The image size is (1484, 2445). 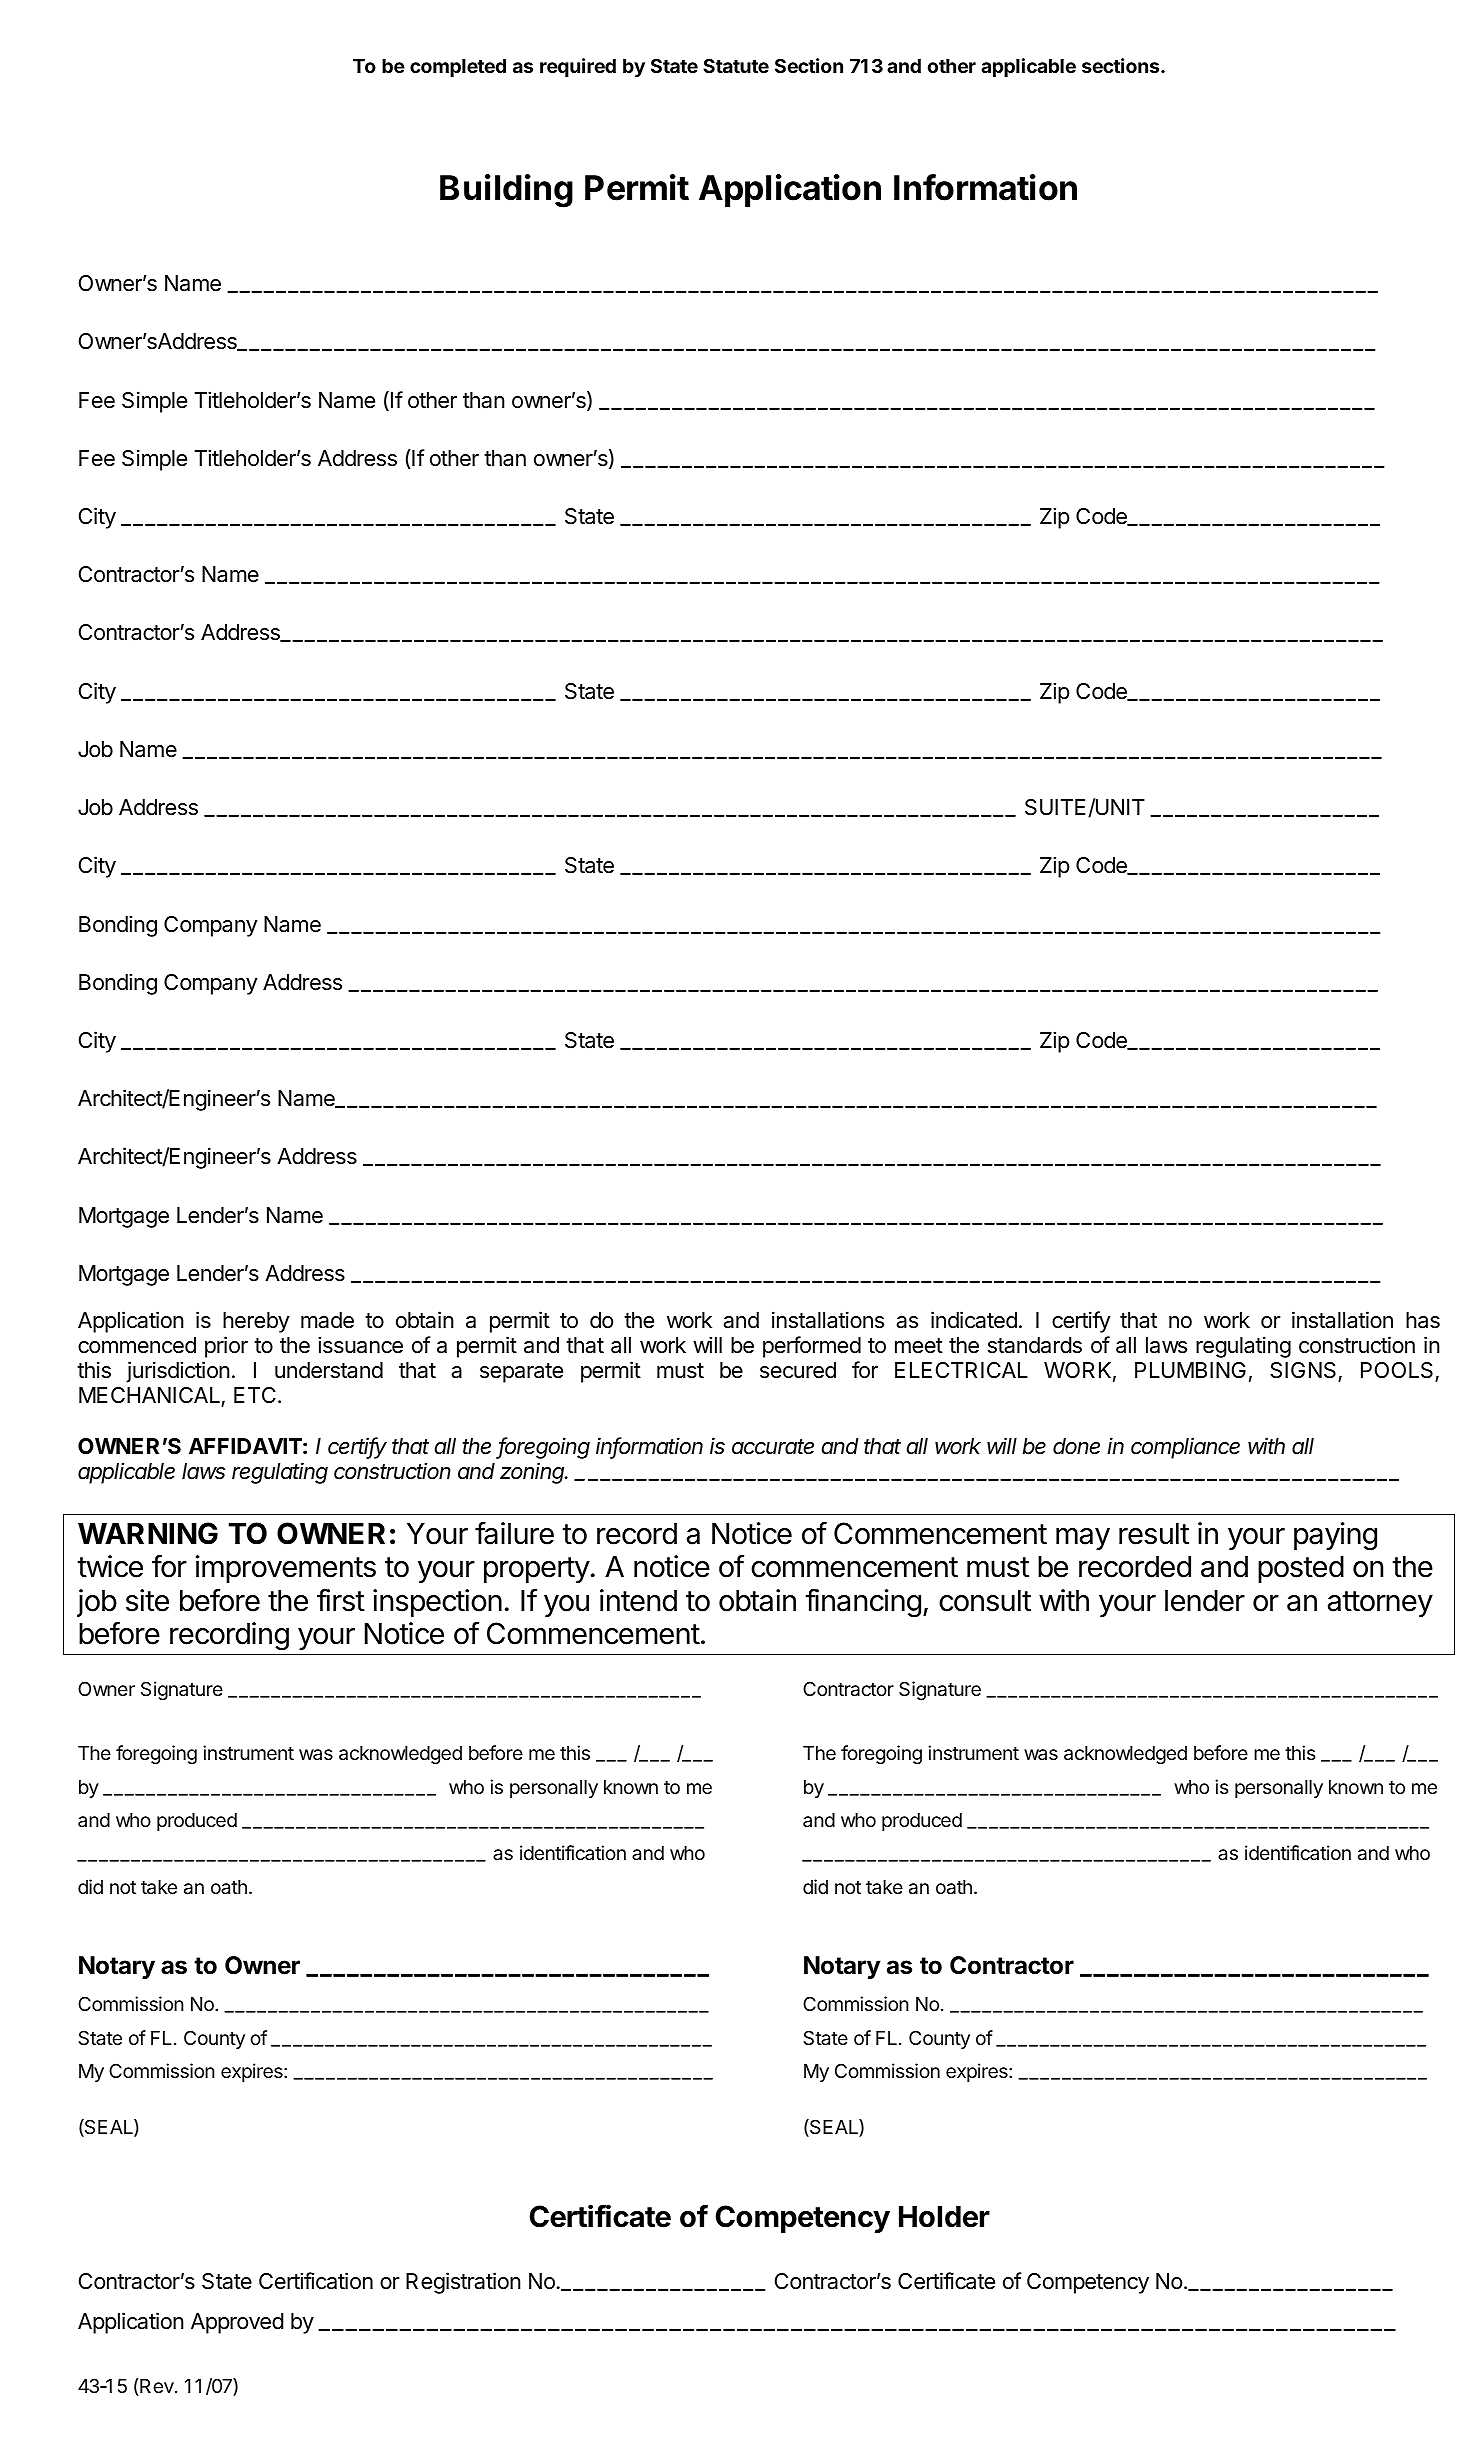 I want to click on financing, so click(x=863, y=1603).
